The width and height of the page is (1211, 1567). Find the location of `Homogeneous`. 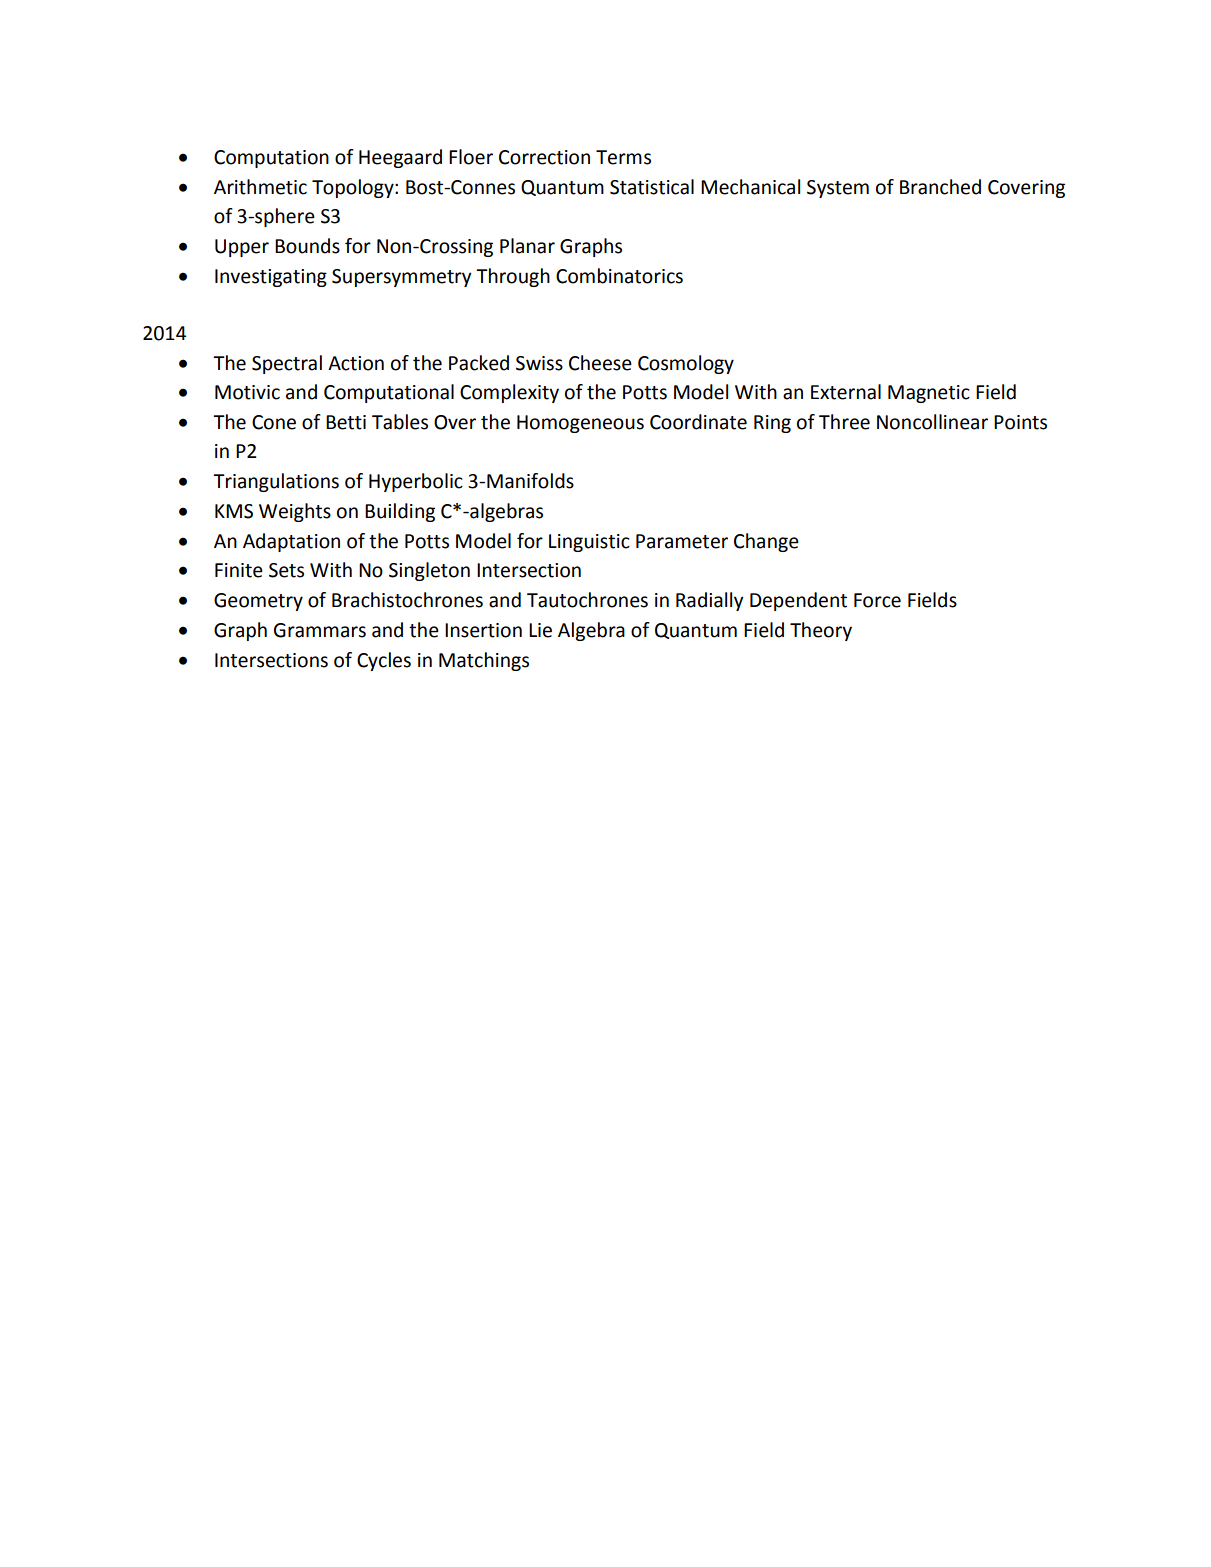

Homogeneous is located at coordinates (580, 424).
